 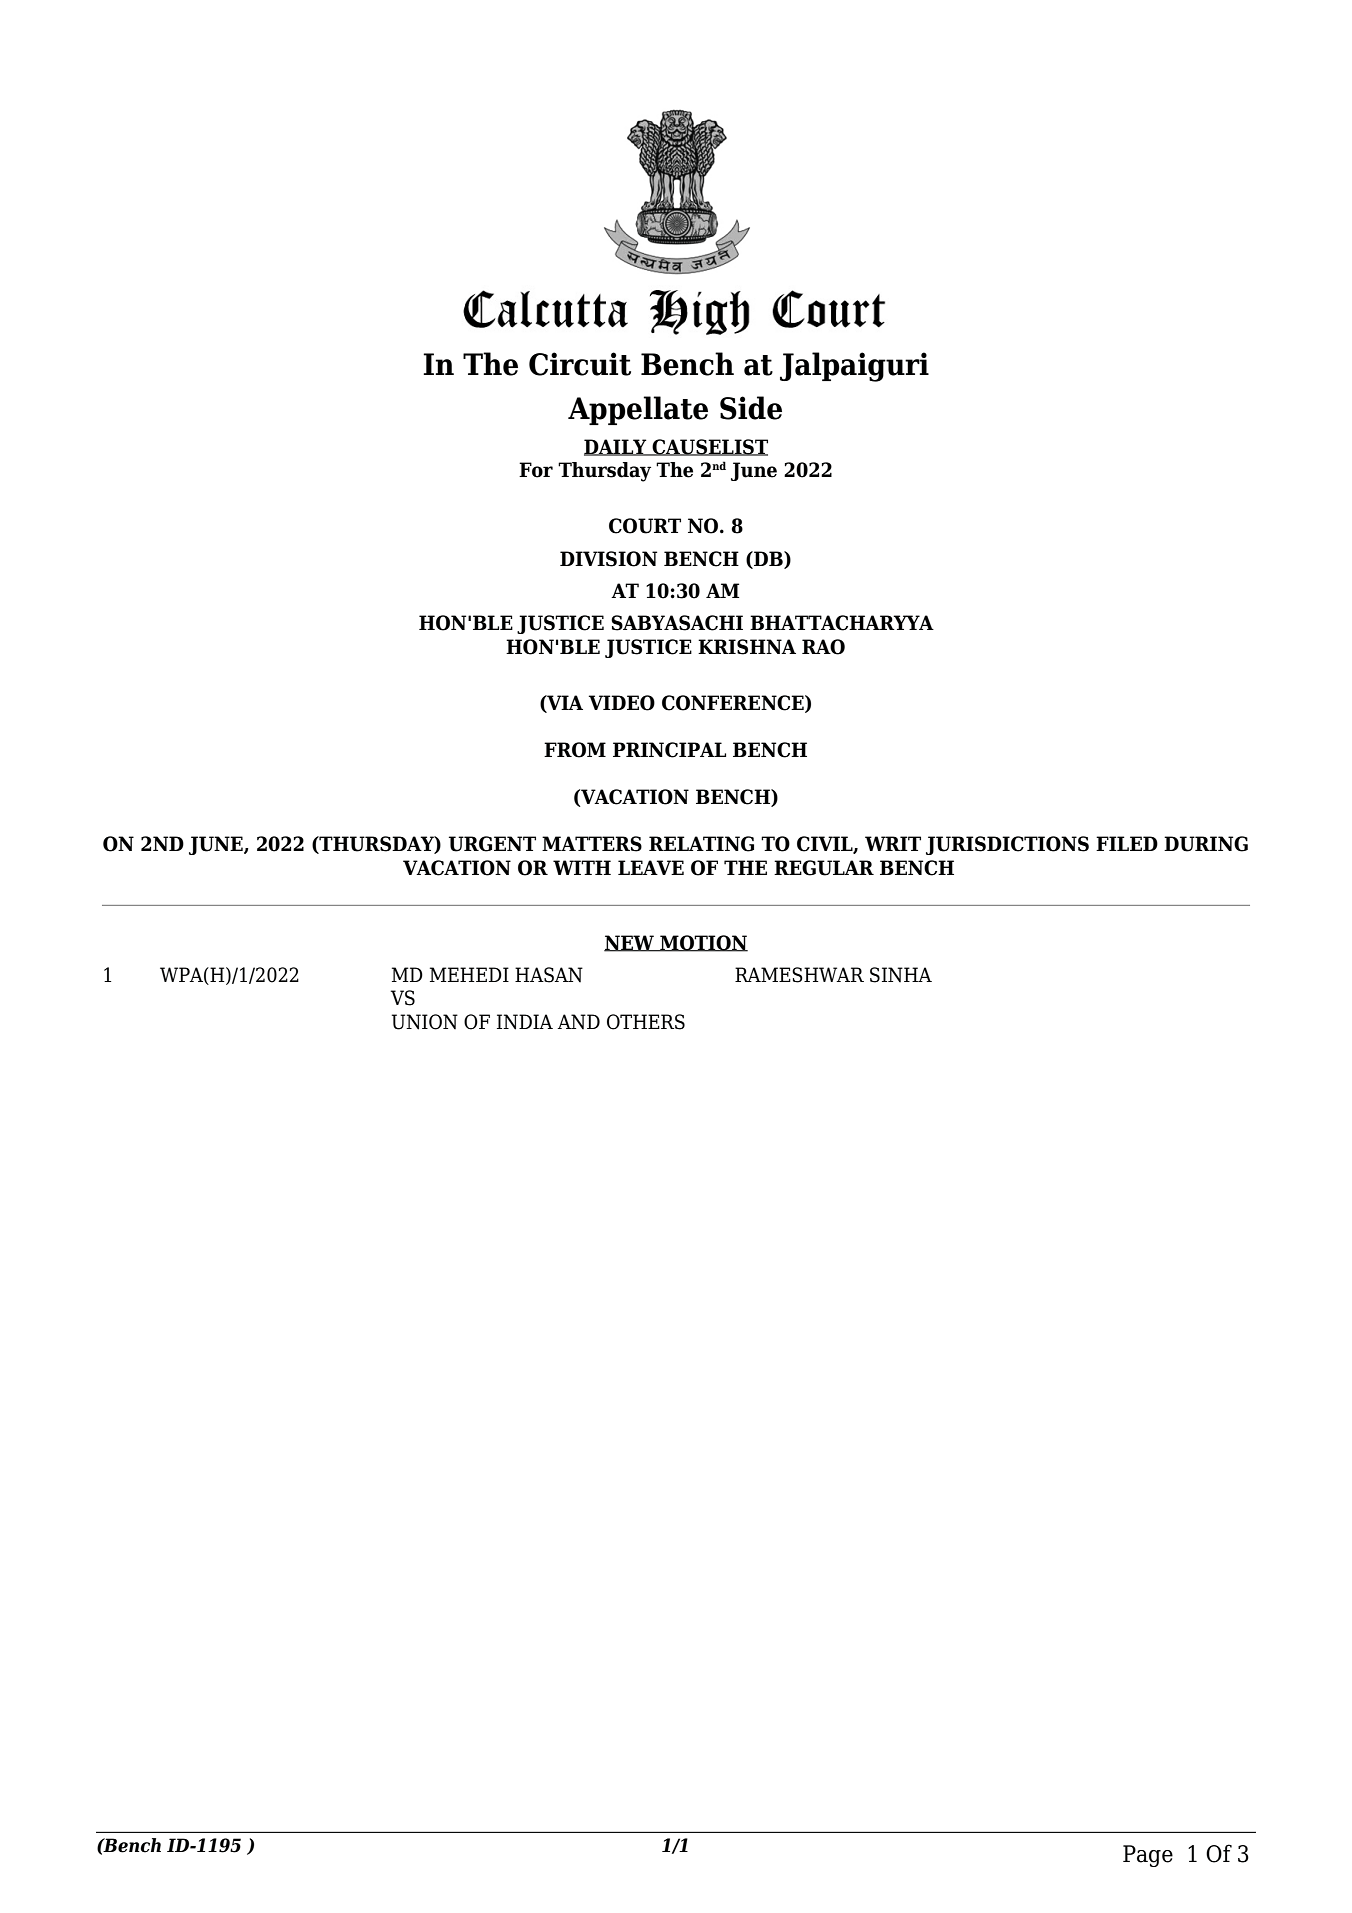 What do you see at coordinates (842, 623) in the page?
I see `BHATTACHARYYA` at bounding box center [842, 623].
